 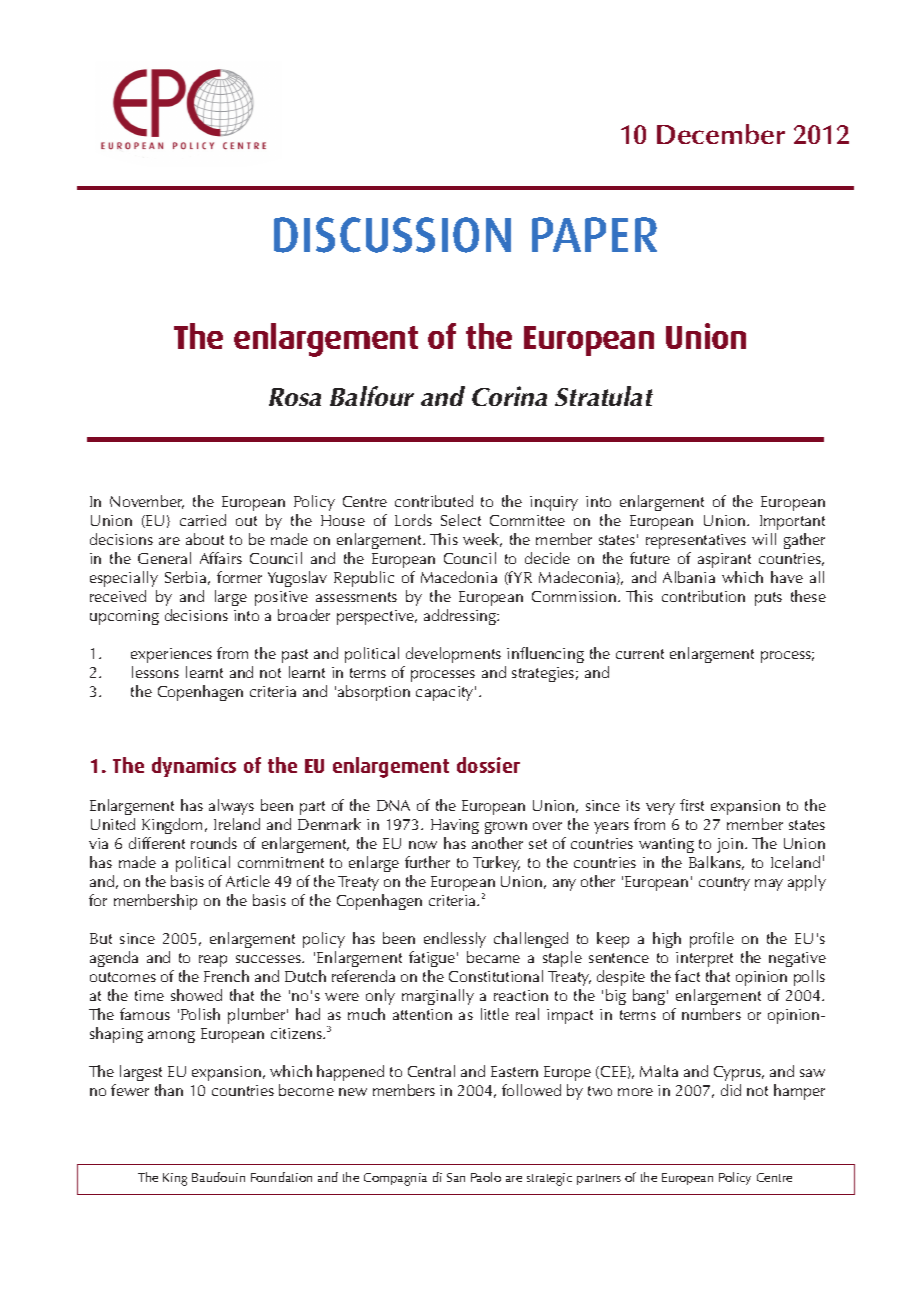 What do you see at coordinates (456, 1177) in the page?
I see `San` at bounding box center [456, 1177].
